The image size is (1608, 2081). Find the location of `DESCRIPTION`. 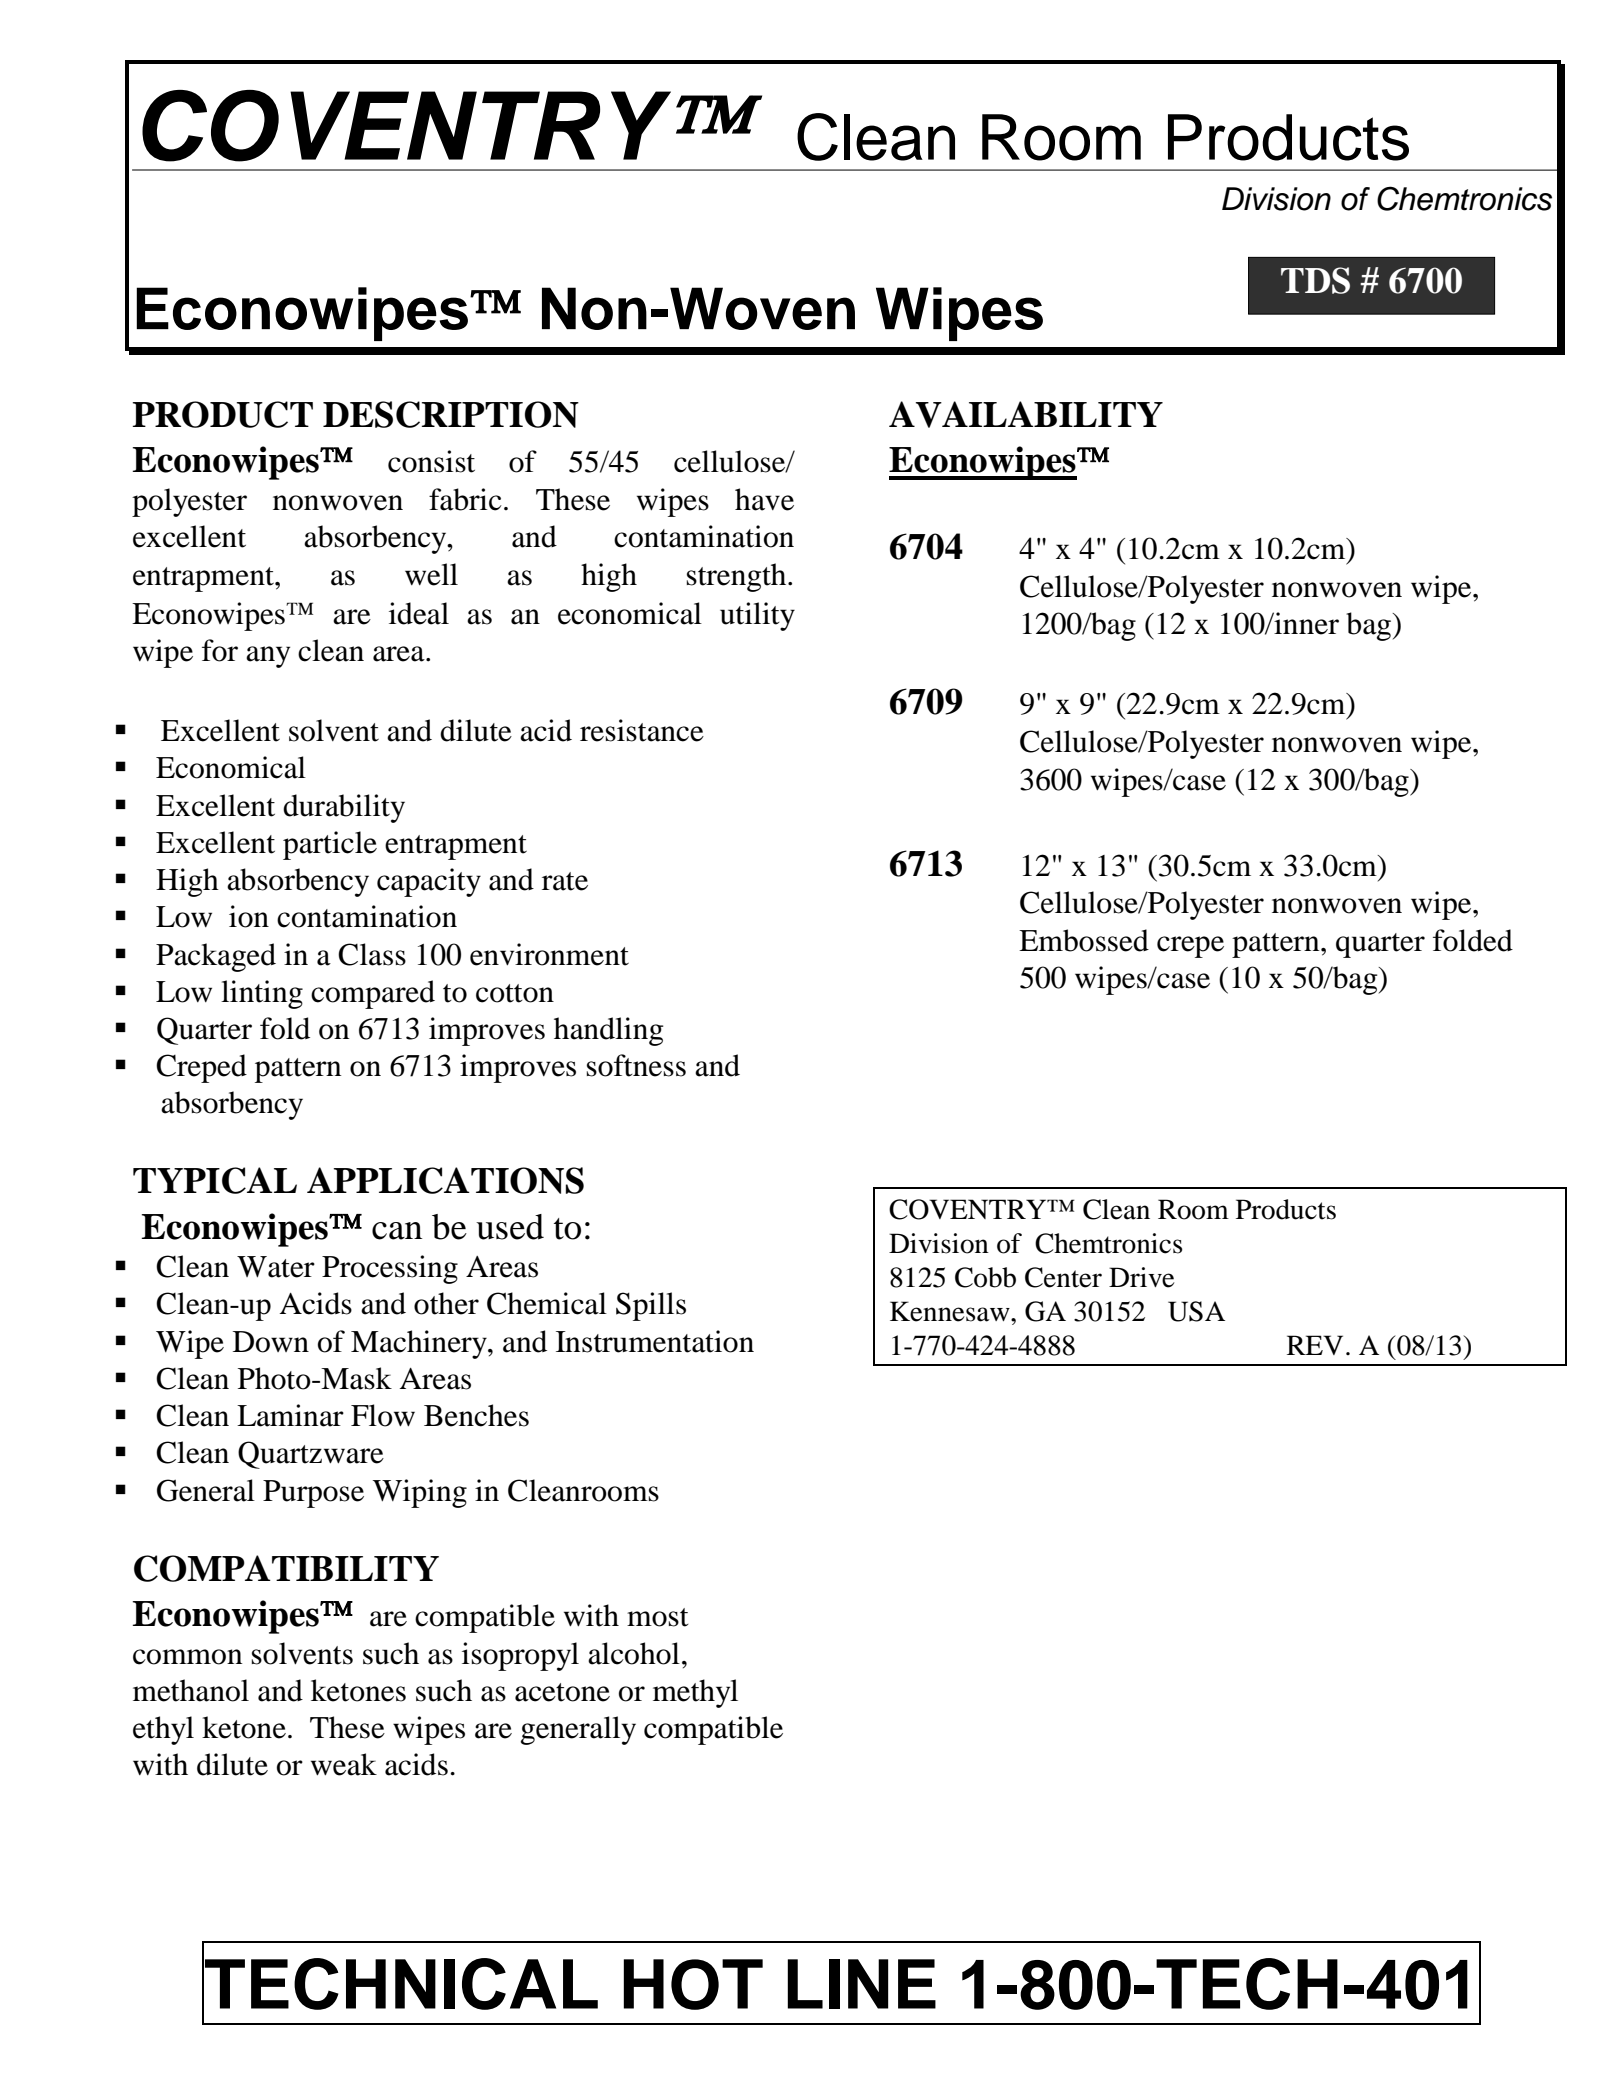

DESCRIPTION is located at coordinates (451, 414).
